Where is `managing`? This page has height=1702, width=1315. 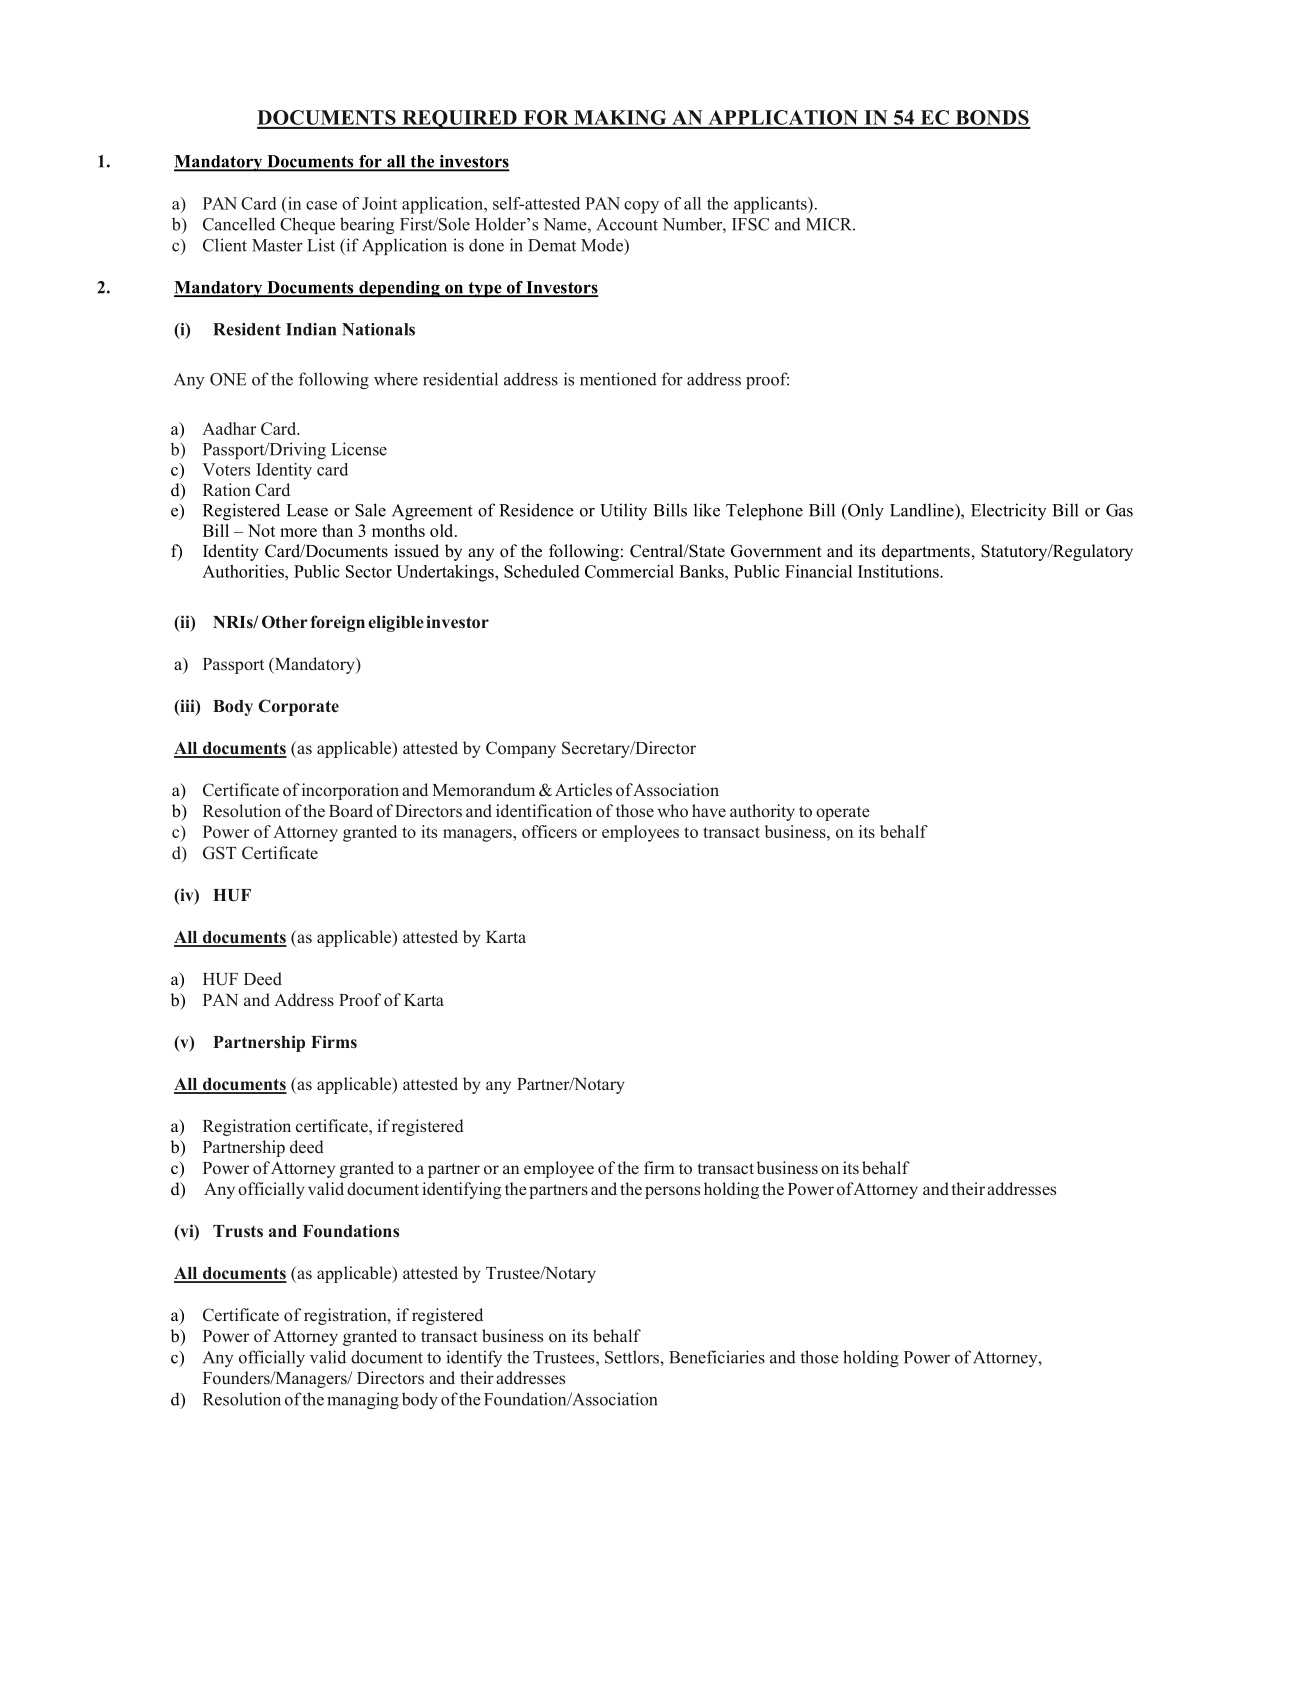
managing is located at coordinates (363, 1400).
